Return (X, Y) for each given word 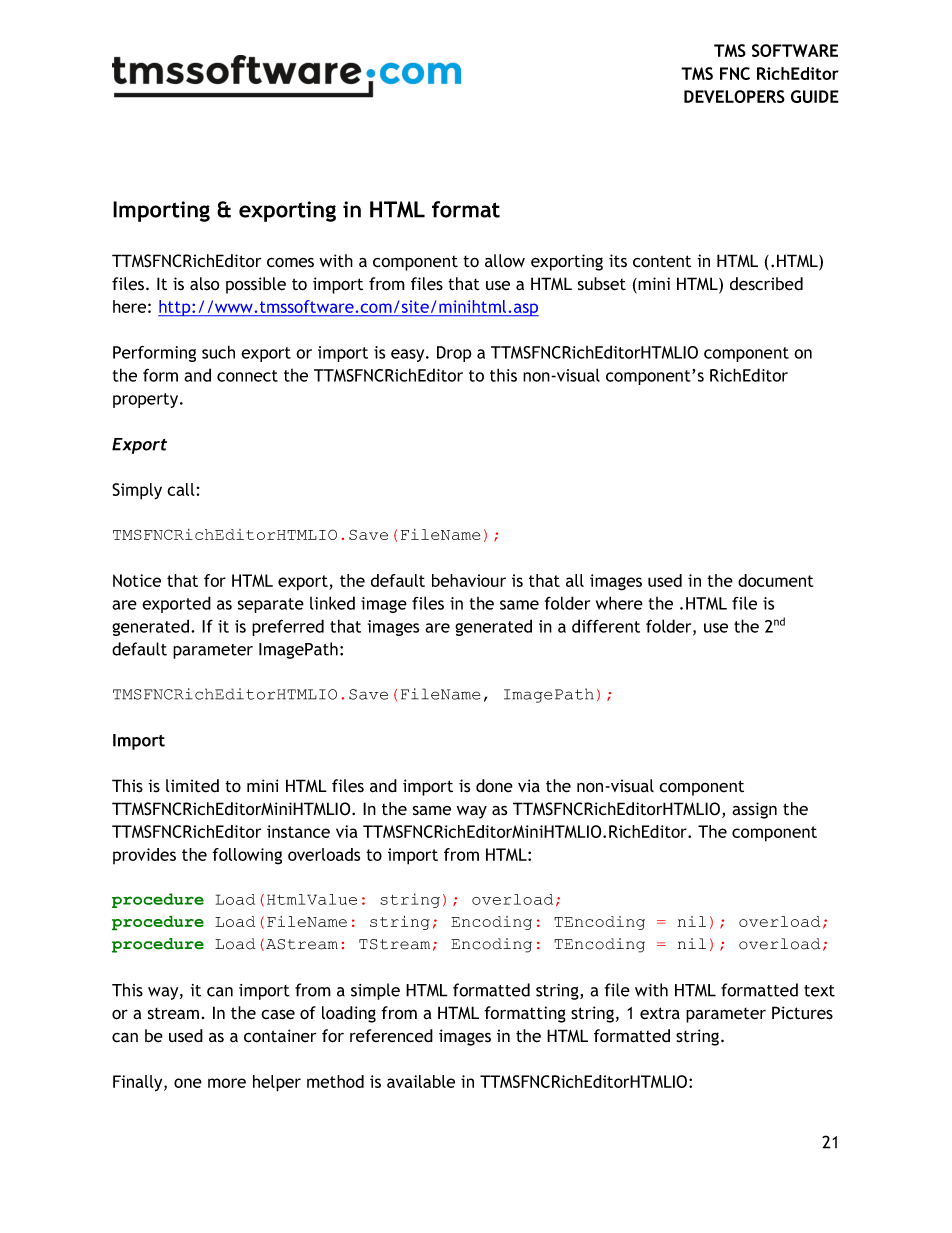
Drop (454, 354)
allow (505, 261)
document (776, 580)
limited (192, 786)
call (182, 489)
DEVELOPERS (734, 96)
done (494, 786)
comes (290, 262)
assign (754, 810)
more (227, 1083)
